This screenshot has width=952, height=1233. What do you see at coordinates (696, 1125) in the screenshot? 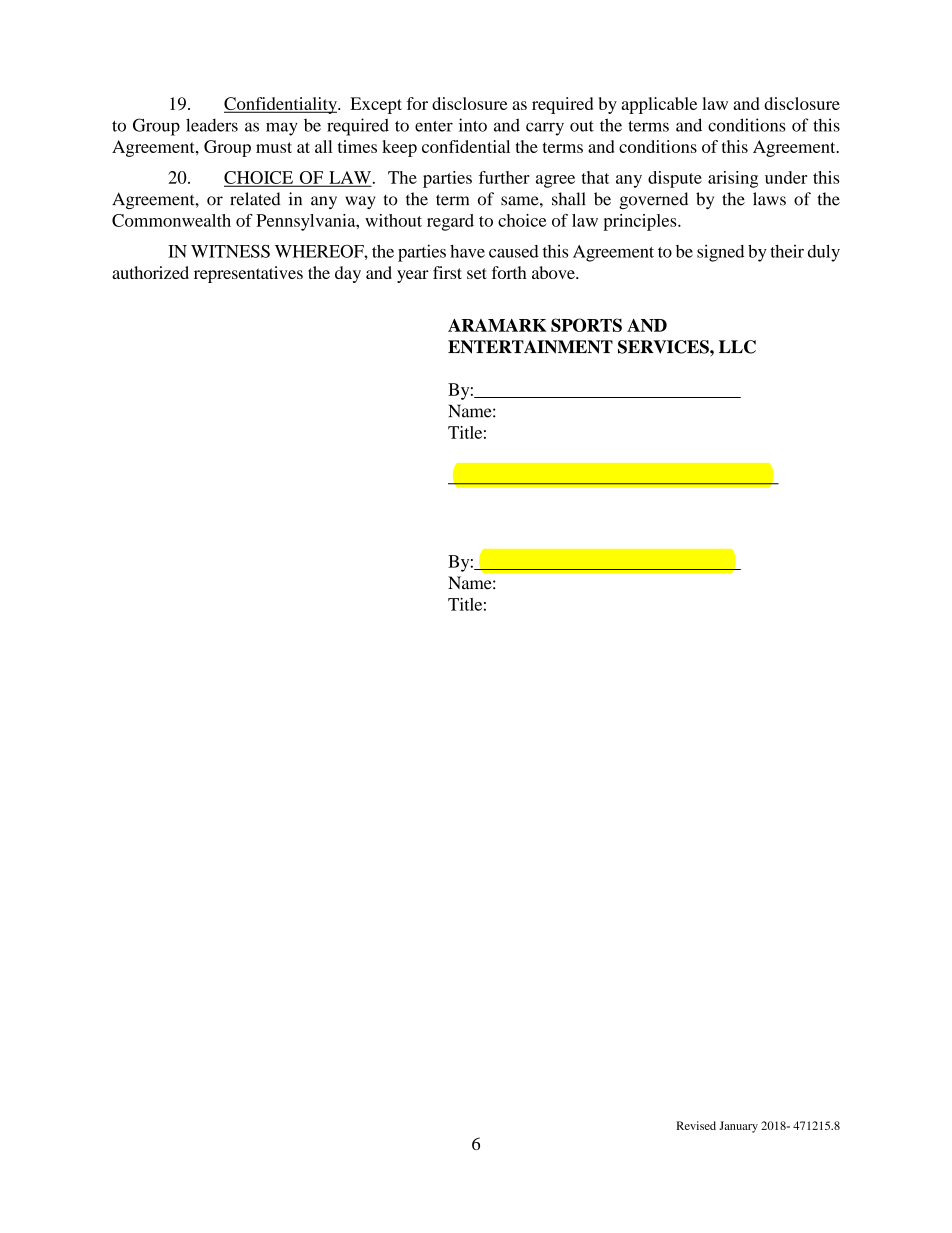
I see `Revised` at bounding box center [696, 1125].
